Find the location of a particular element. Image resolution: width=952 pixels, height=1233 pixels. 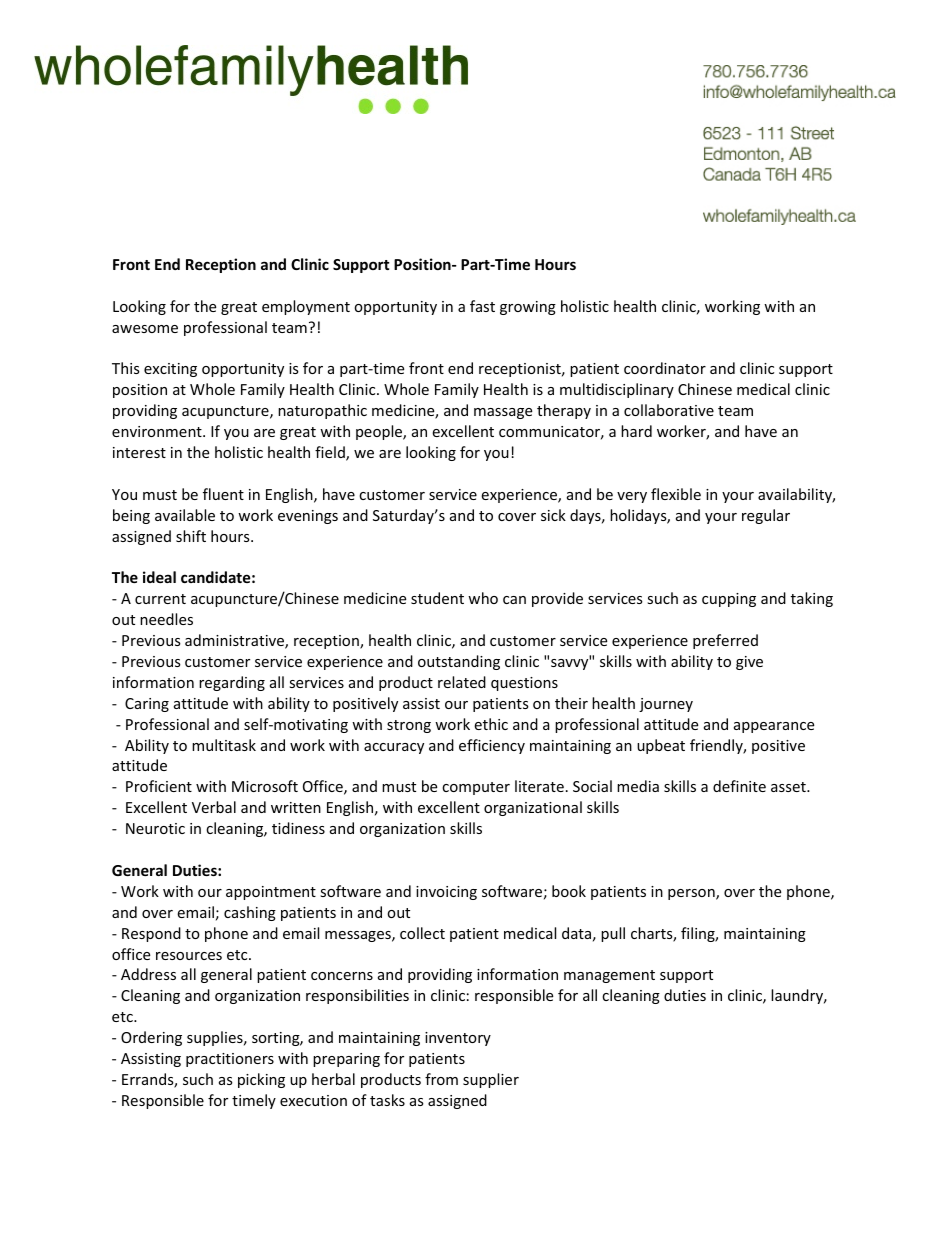

related is located at coordinates (462, 682).
